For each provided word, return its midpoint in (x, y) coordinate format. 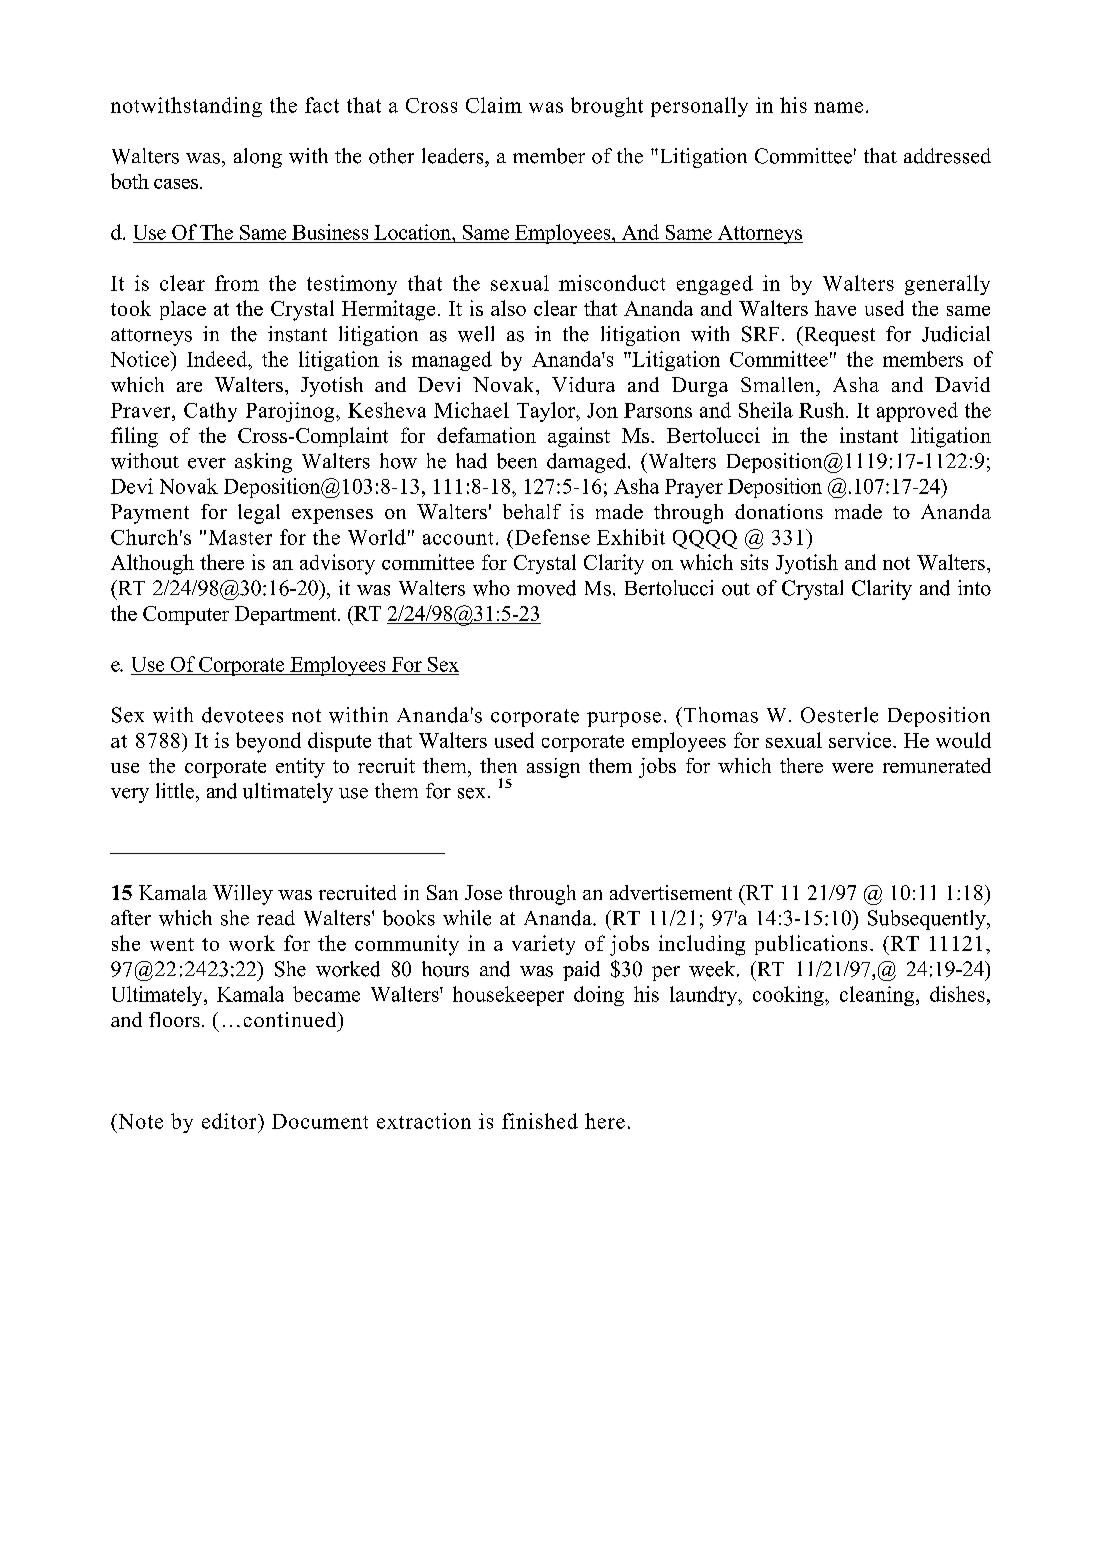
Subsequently (928, 920)
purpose (624, 719)
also (508, 308)
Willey (243, 895)
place (183, 310)
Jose (483, 892)
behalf (532, 511)
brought (607, 107)
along (258, 158)
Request (838, 336)
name (838, 107)
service (860, 740)
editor (230, 1121)
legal (259, 514)
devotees (242, 715)
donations (779, 511)
